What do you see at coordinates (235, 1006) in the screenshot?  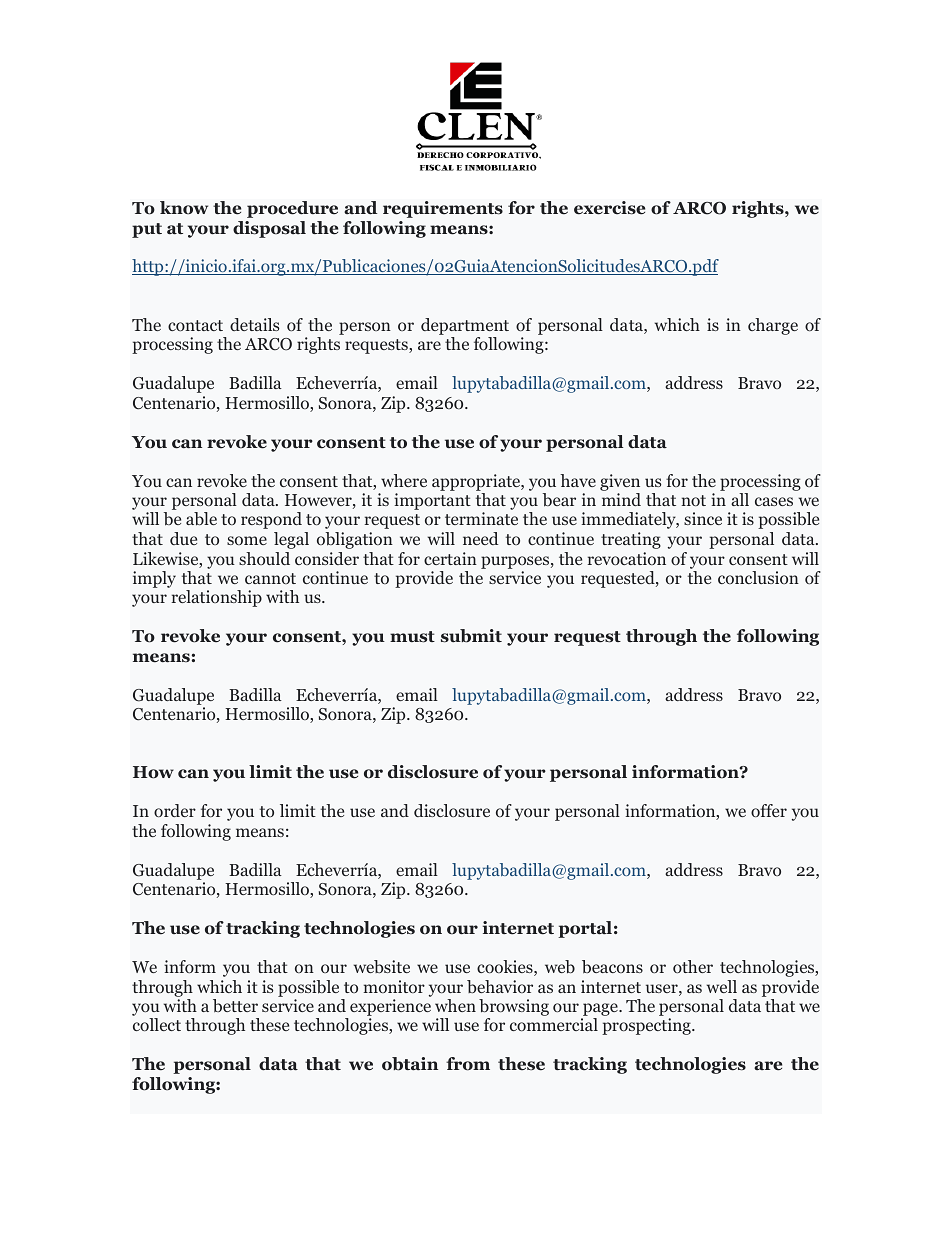 I see `better` at bounding box center [235, 1006].
